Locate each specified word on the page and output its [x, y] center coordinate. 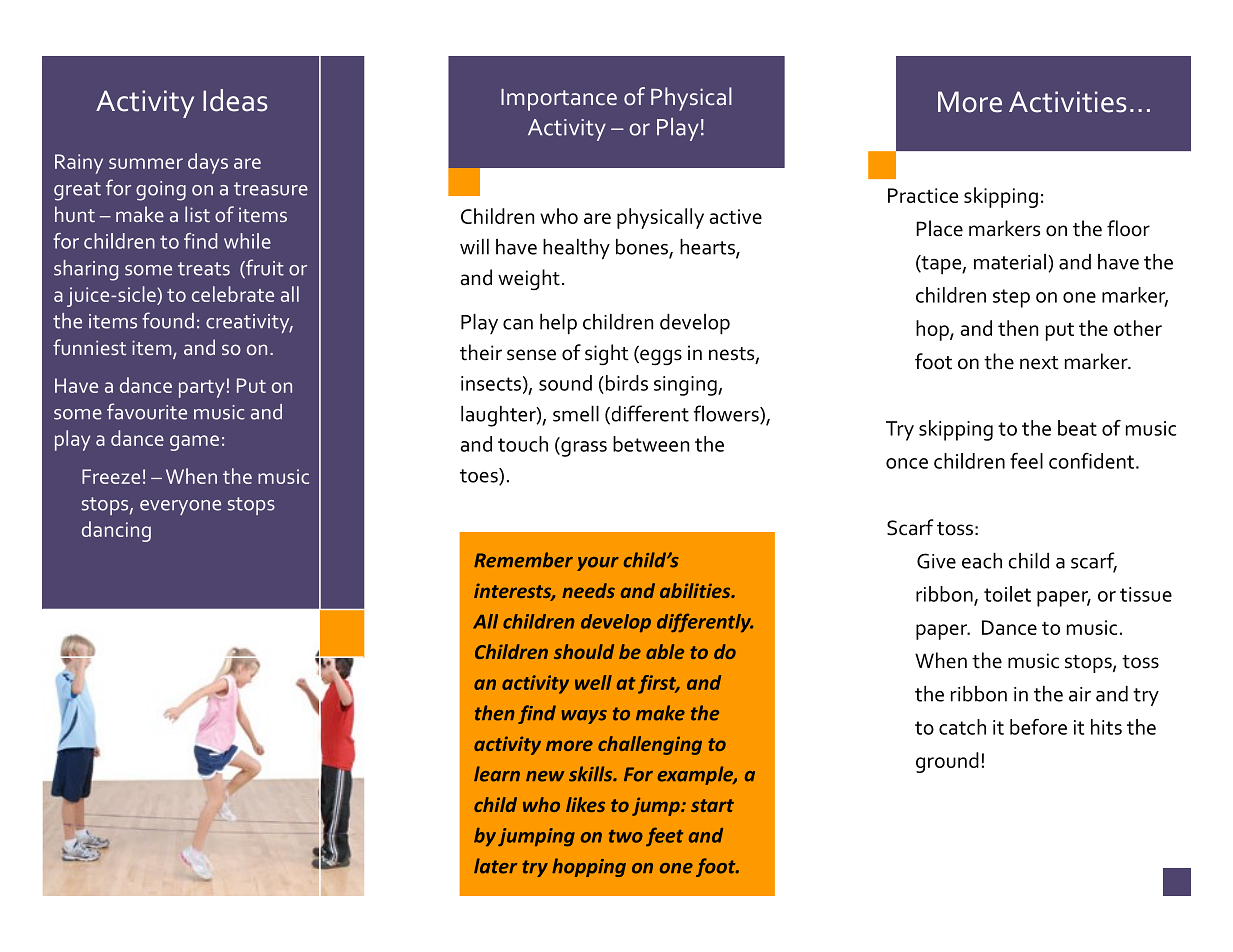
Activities [1068, 102]
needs [588, 590]
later [495, 866]
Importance [559, 100]
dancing [116, 531]
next [1039, 363]
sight [607, 355]
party [202, 389]
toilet [1007, 594]
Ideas [235, 100]
